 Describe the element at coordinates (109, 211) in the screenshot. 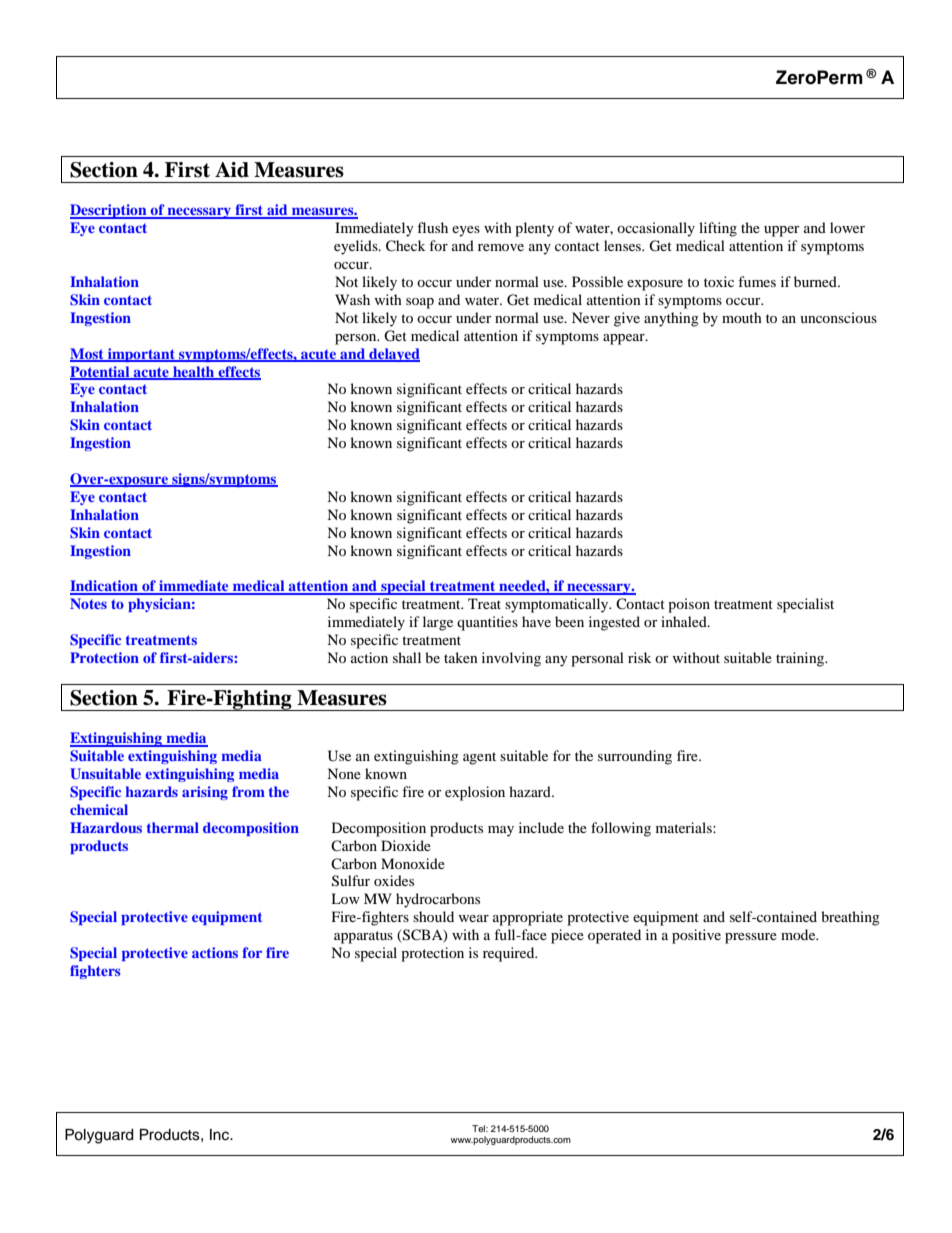

I see `Description` at that location.
